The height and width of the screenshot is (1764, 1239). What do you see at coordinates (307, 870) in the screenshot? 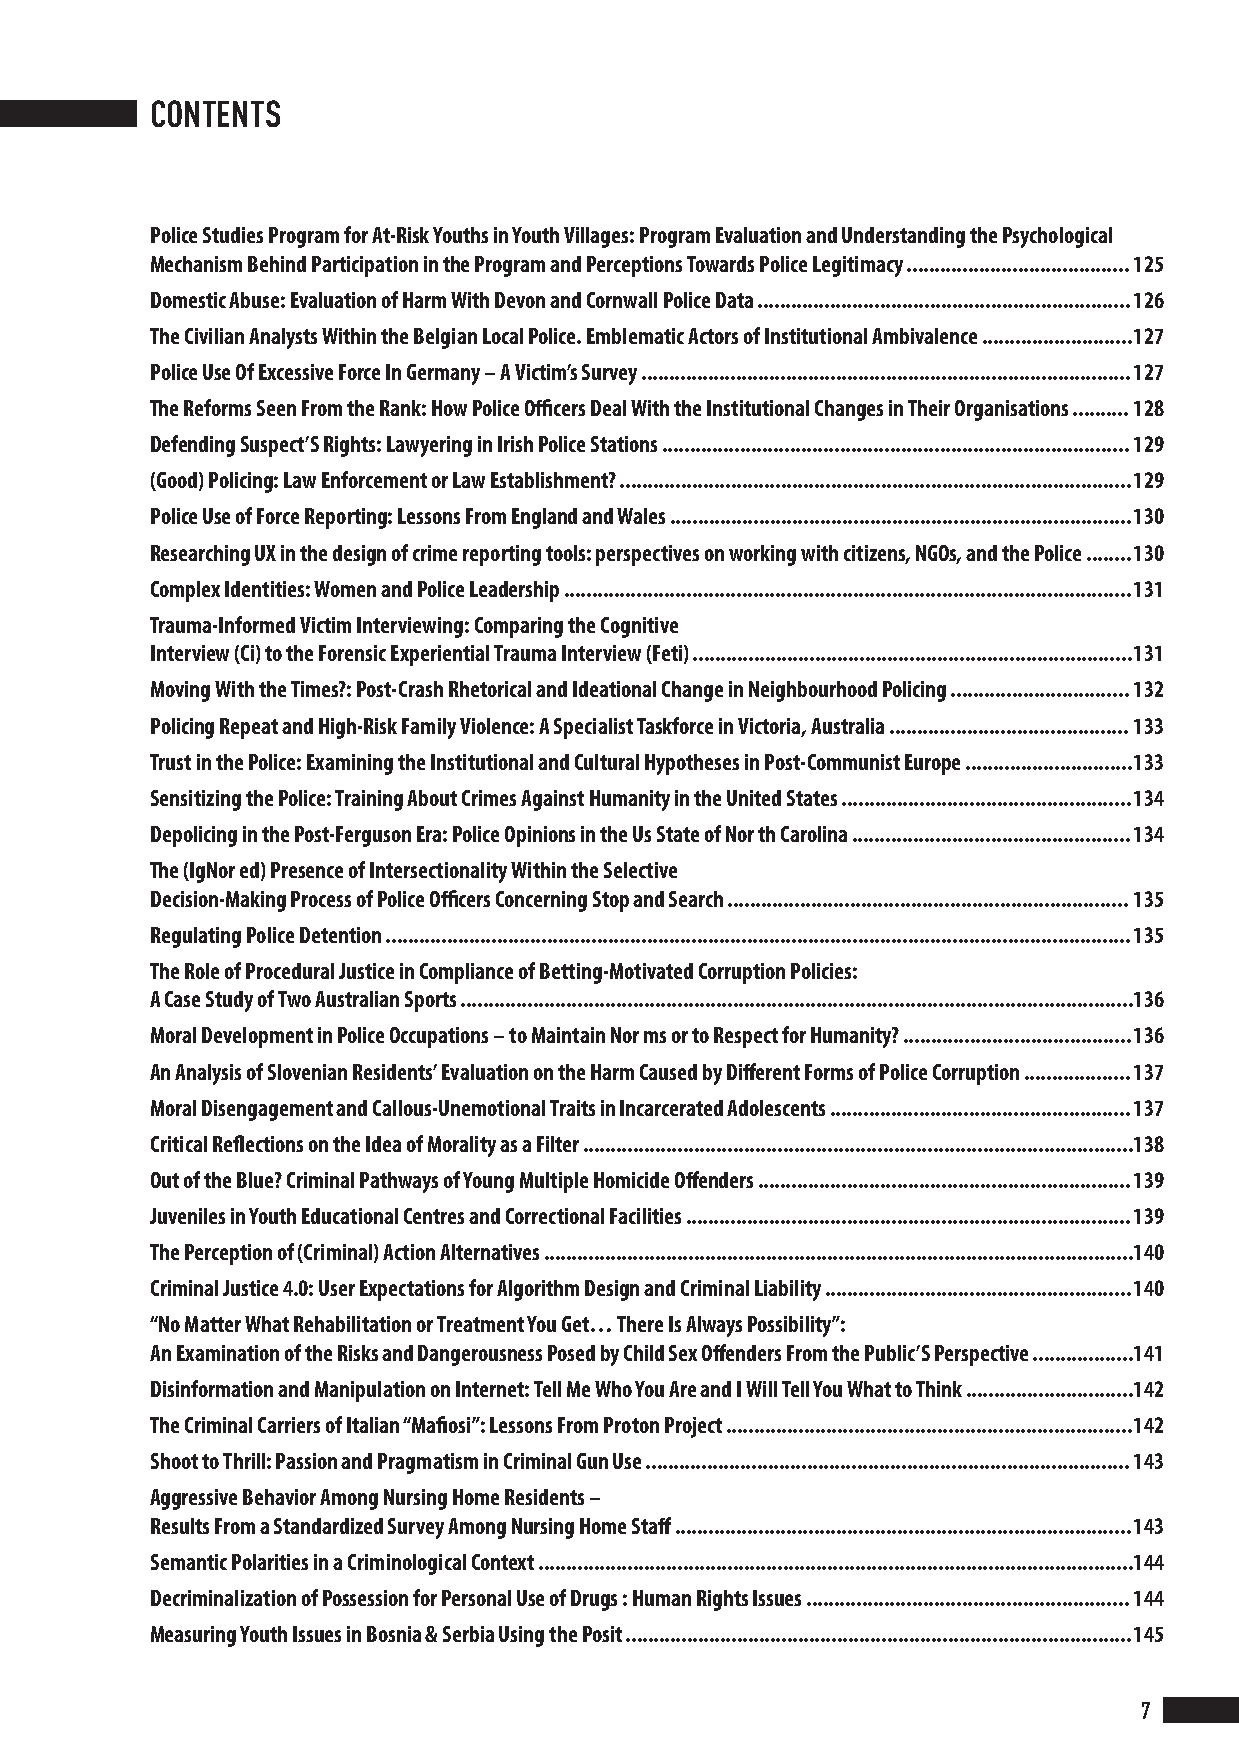
I see `Presence` at bounding box center [307, 870].
